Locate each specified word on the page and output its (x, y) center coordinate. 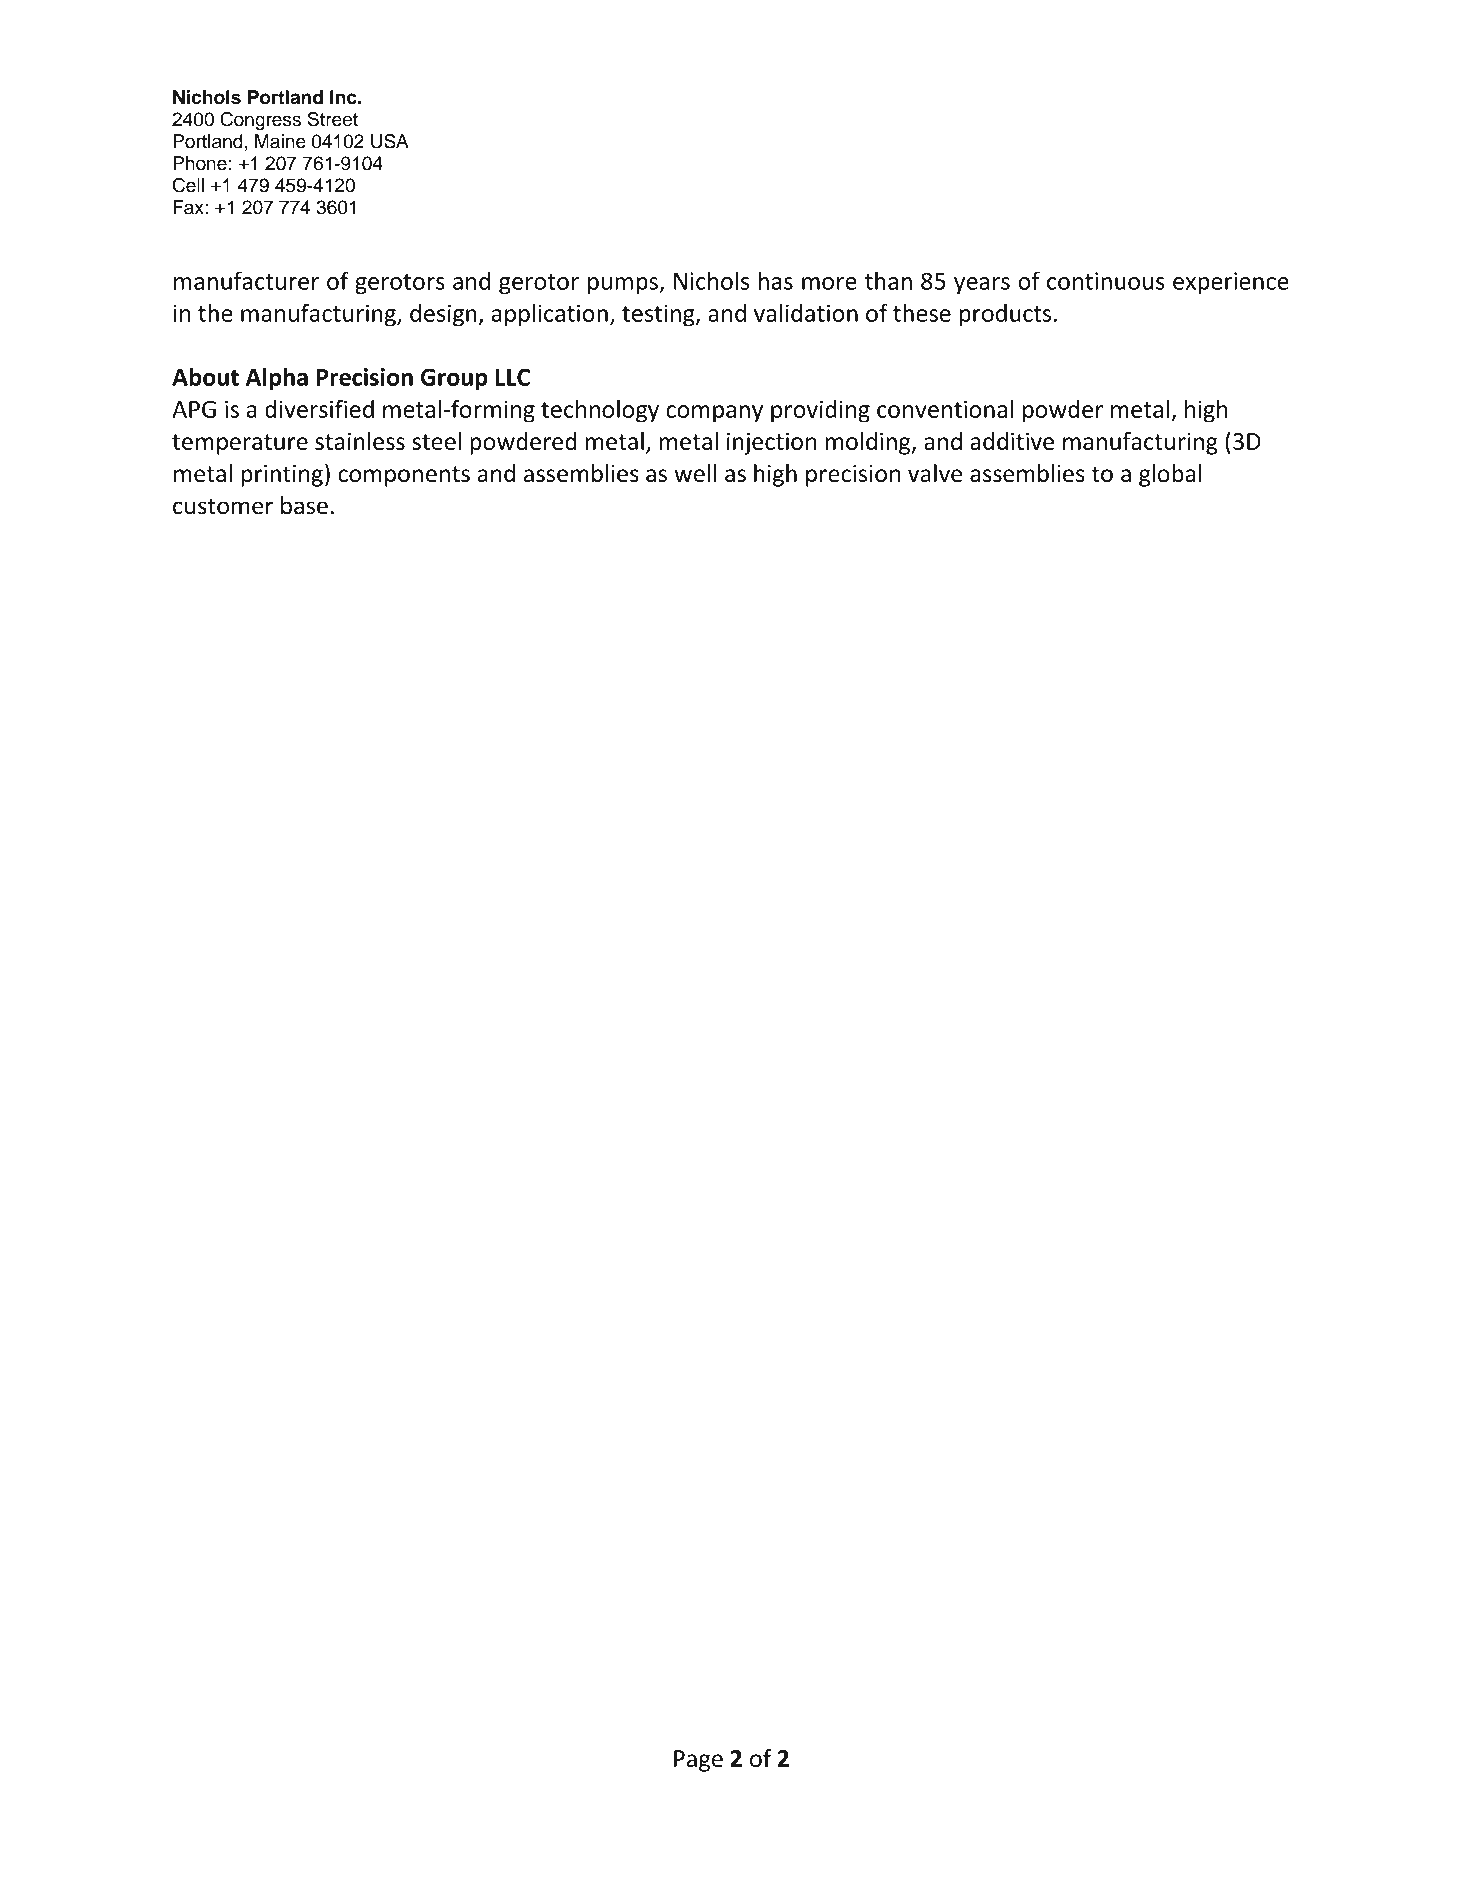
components (404, 476)
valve (935, 473)
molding (869, 443)
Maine (280, 141)
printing (282, 476)
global (1170, 475)
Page (698, 1761)
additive (1012, 441)
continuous (1106, 281)
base (304, 505)
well (695, 473)
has (775, 280)
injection (771, 443)
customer (223, 506)
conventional (945, 409)
